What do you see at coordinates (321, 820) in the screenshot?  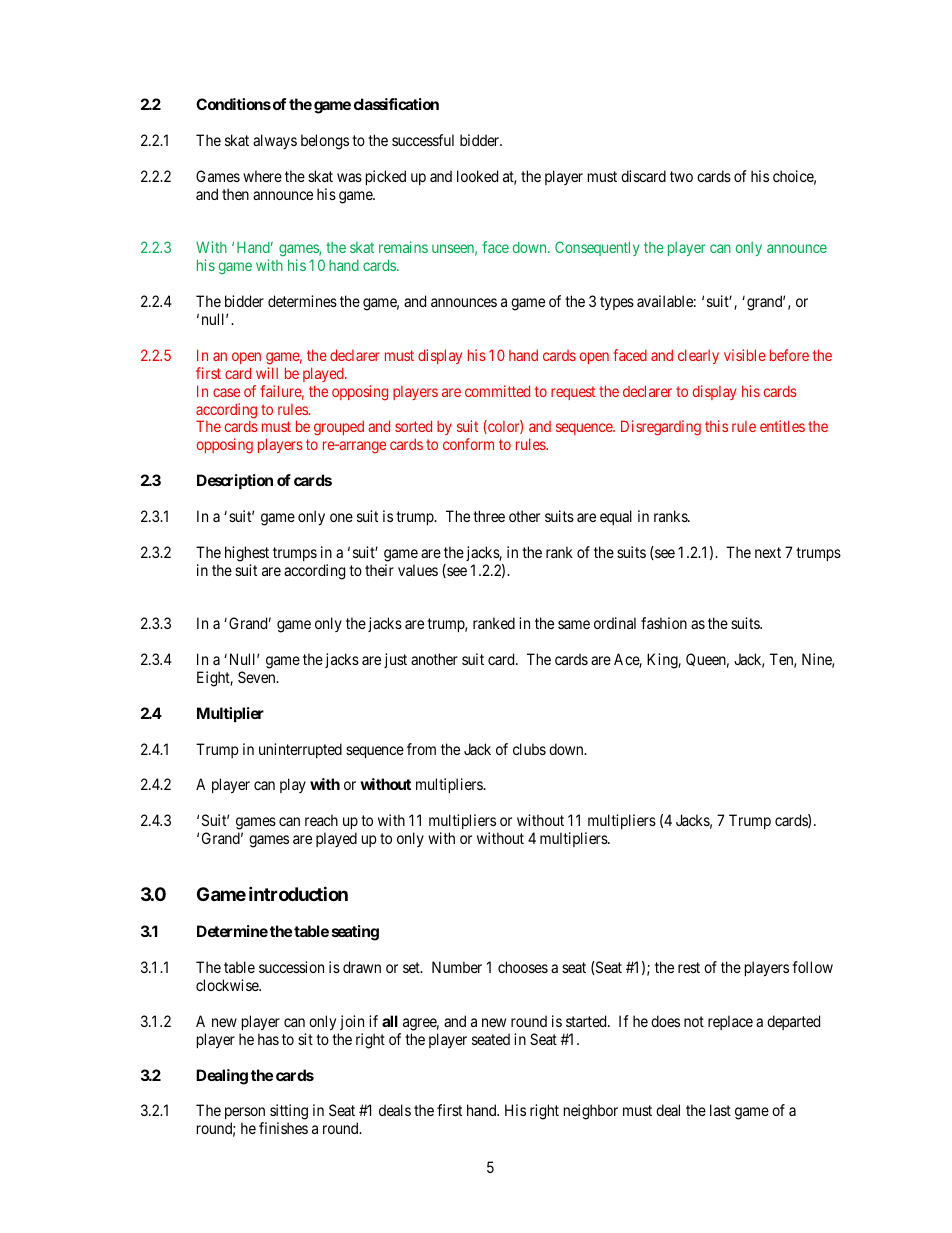 I see `reach` at bounding box center [321, 820].
